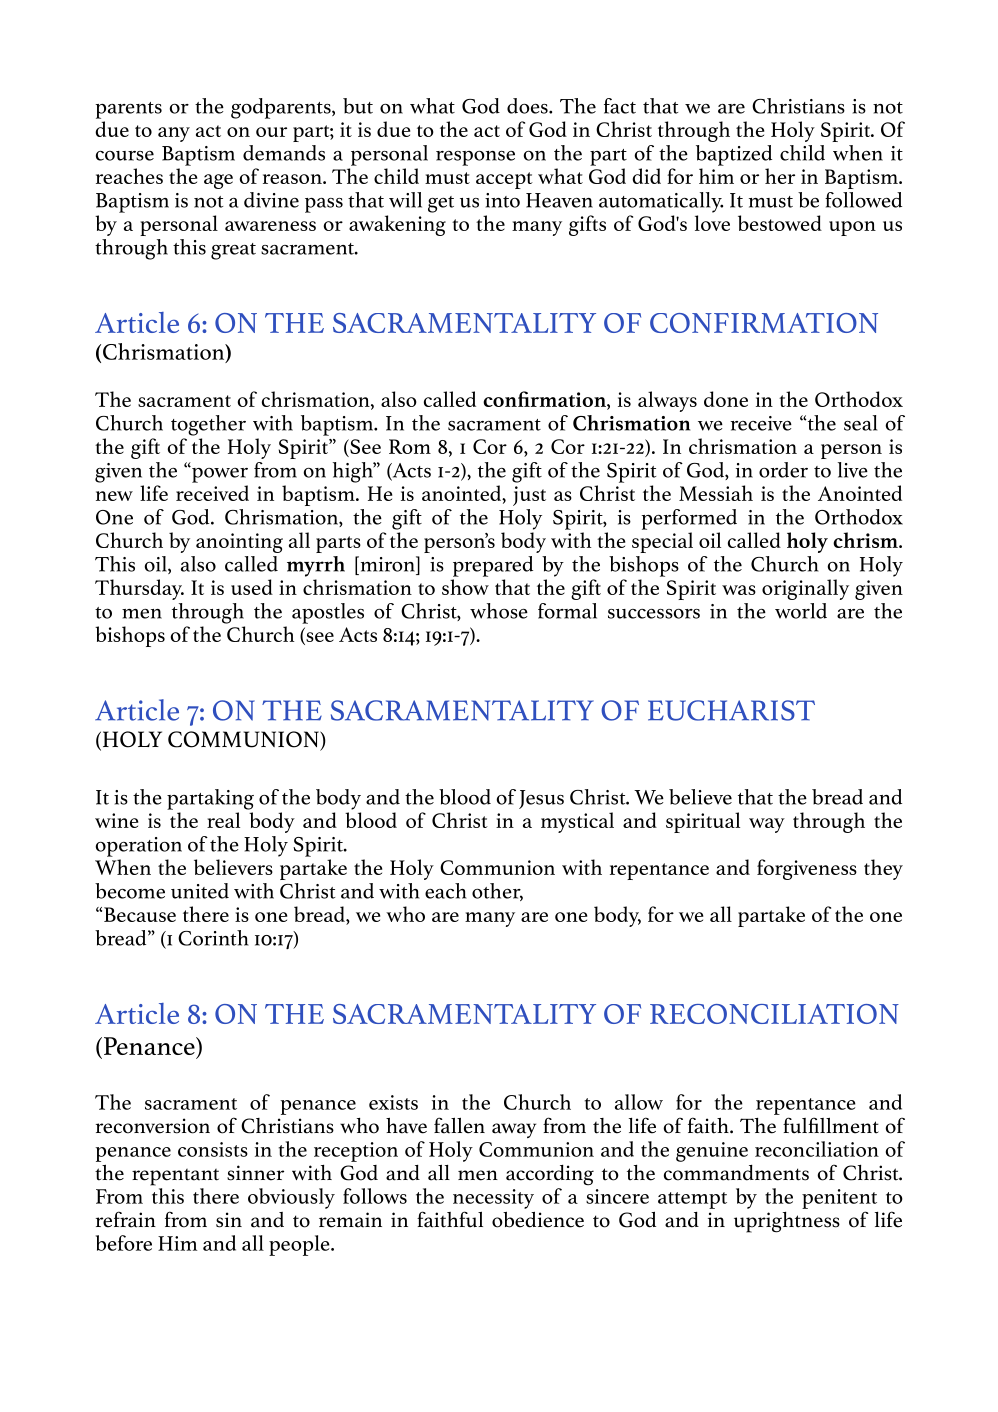 This page has height=1412, width=998. Describe the element at coordinates (493, 1199) in the page. I see `necessity` at that location.
